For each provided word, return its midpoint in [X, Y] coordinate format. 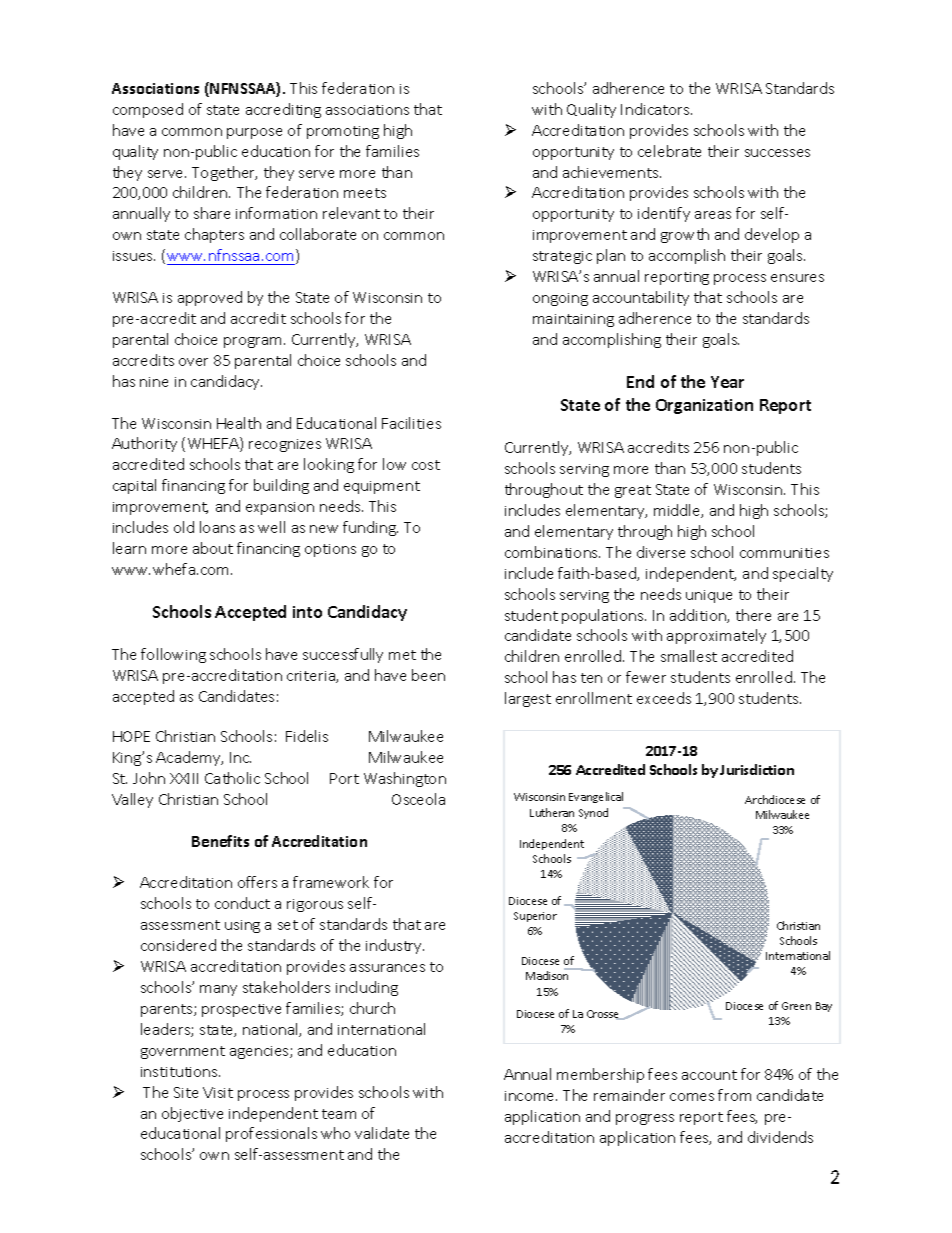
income [531, 1096]
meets [365, 193]
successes [777, 153]
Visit [218, 1092]
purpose [254, 133]
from [734, 1095]
